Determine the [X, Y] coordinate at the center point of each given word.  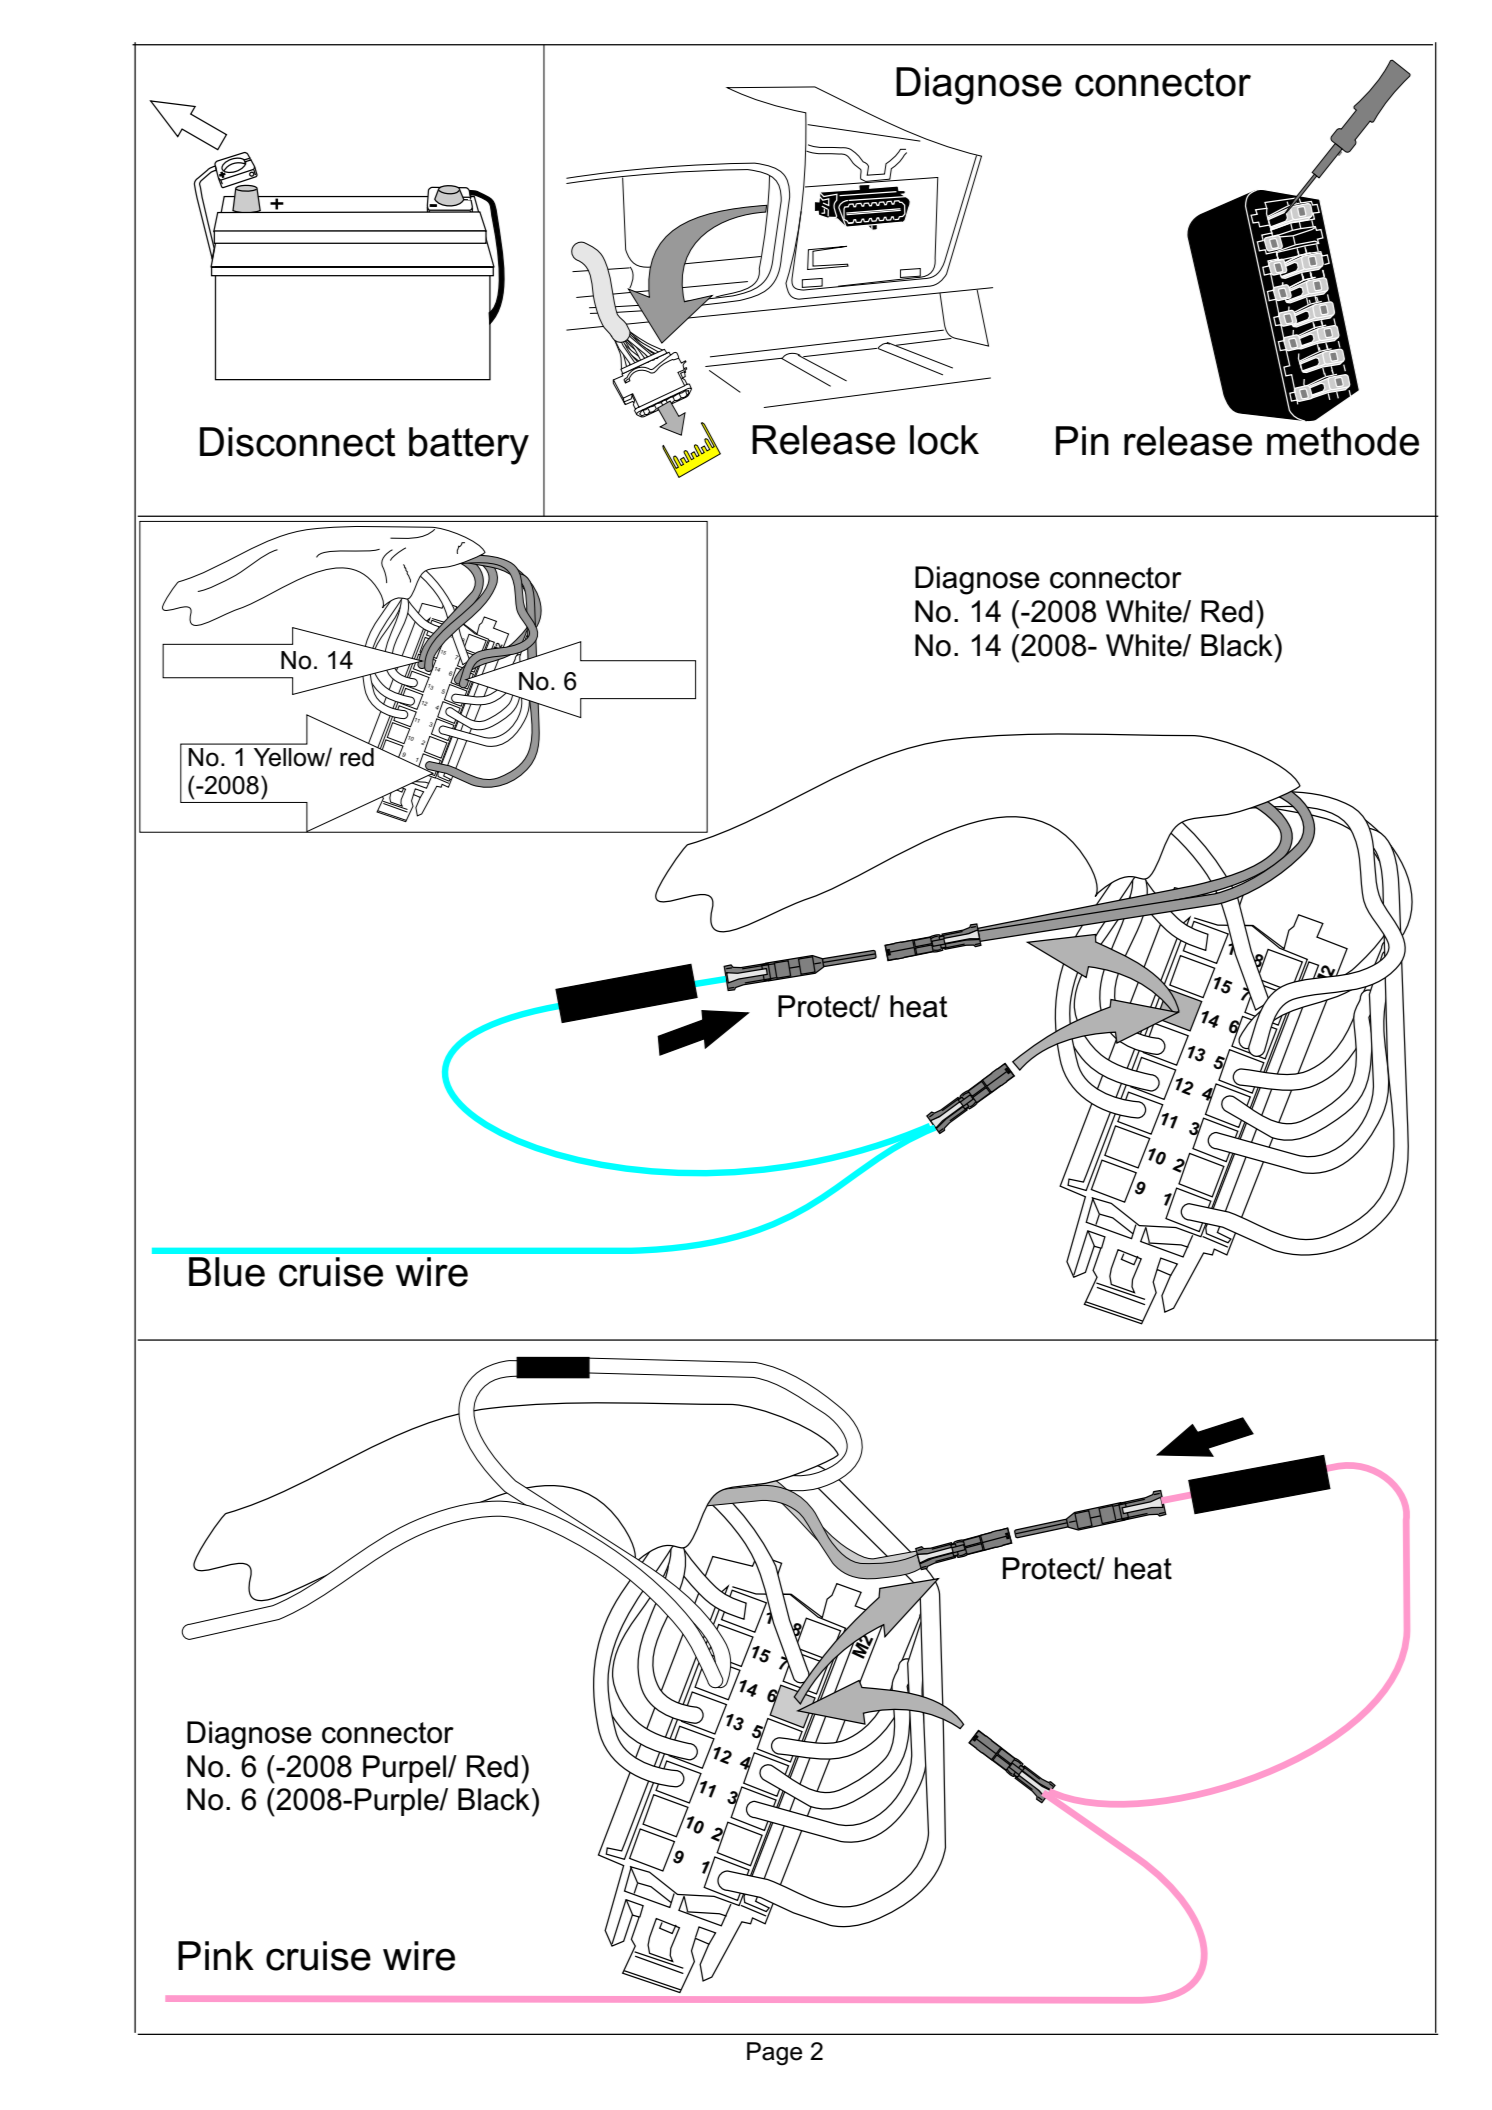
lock [944, 440]
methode [1343, 441]
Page [774, 2054]
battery [469, 446]
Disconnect [298, 442]
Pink [216, 1955]
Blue [227, 1272]
